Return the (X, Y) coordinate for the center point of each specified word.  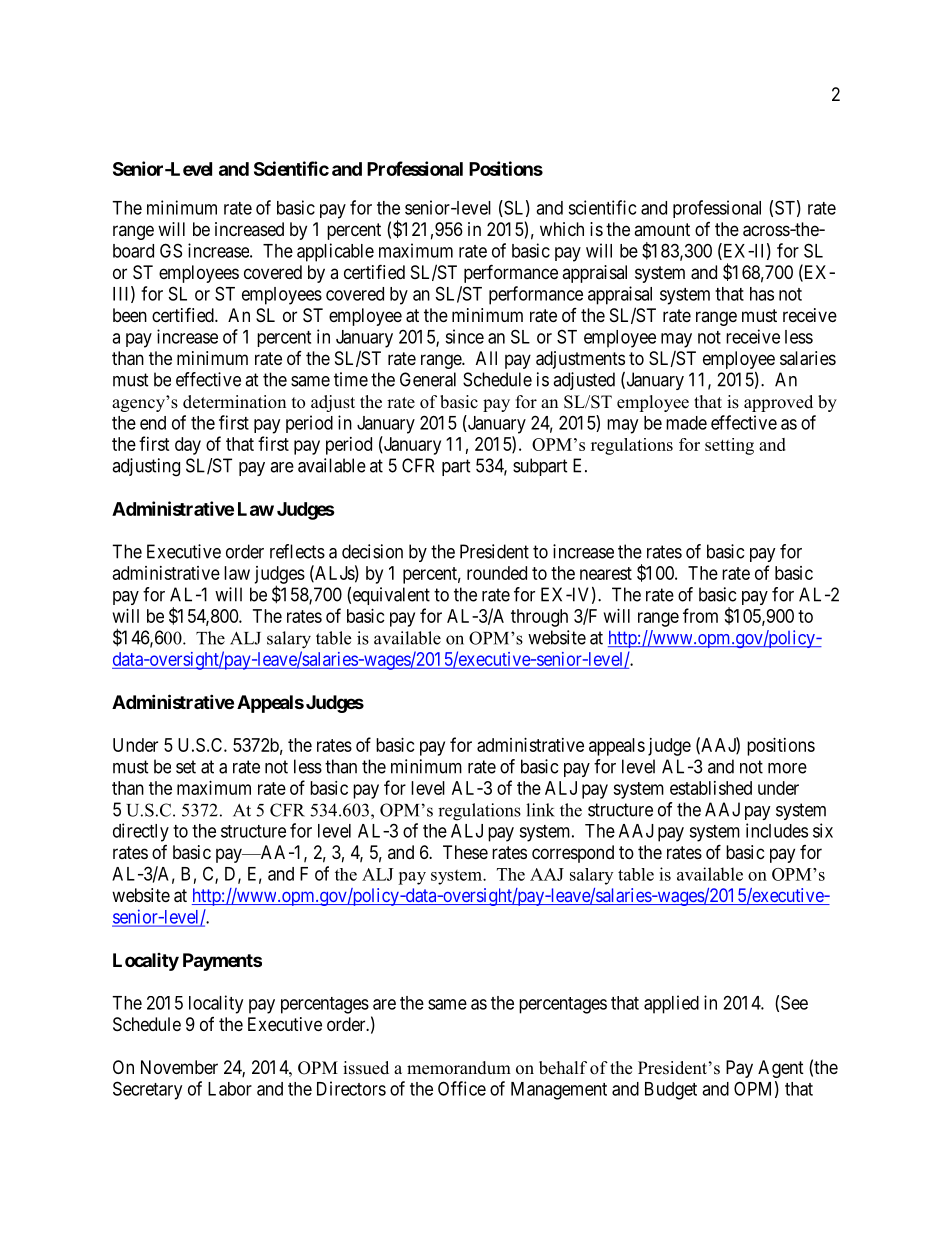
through (539, 618)
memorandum (459, 1068)
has (762, 294)
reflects (297, 551)
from (700, 615)
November (179, 1067)
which (562, 229)
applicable (335, 252)
